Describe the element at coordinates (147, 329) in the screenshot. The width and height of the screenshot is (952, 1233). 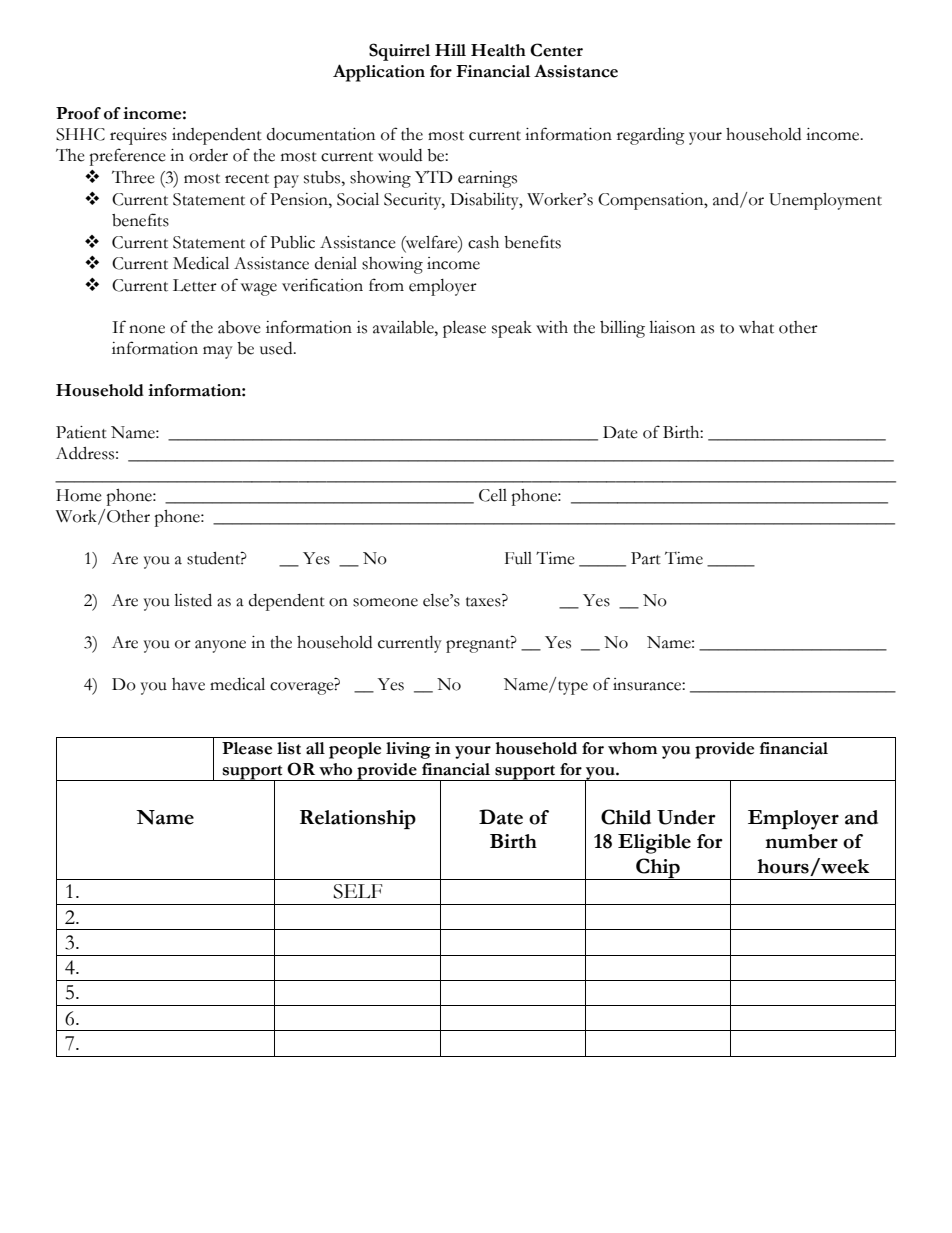
I see `none` at that location.
